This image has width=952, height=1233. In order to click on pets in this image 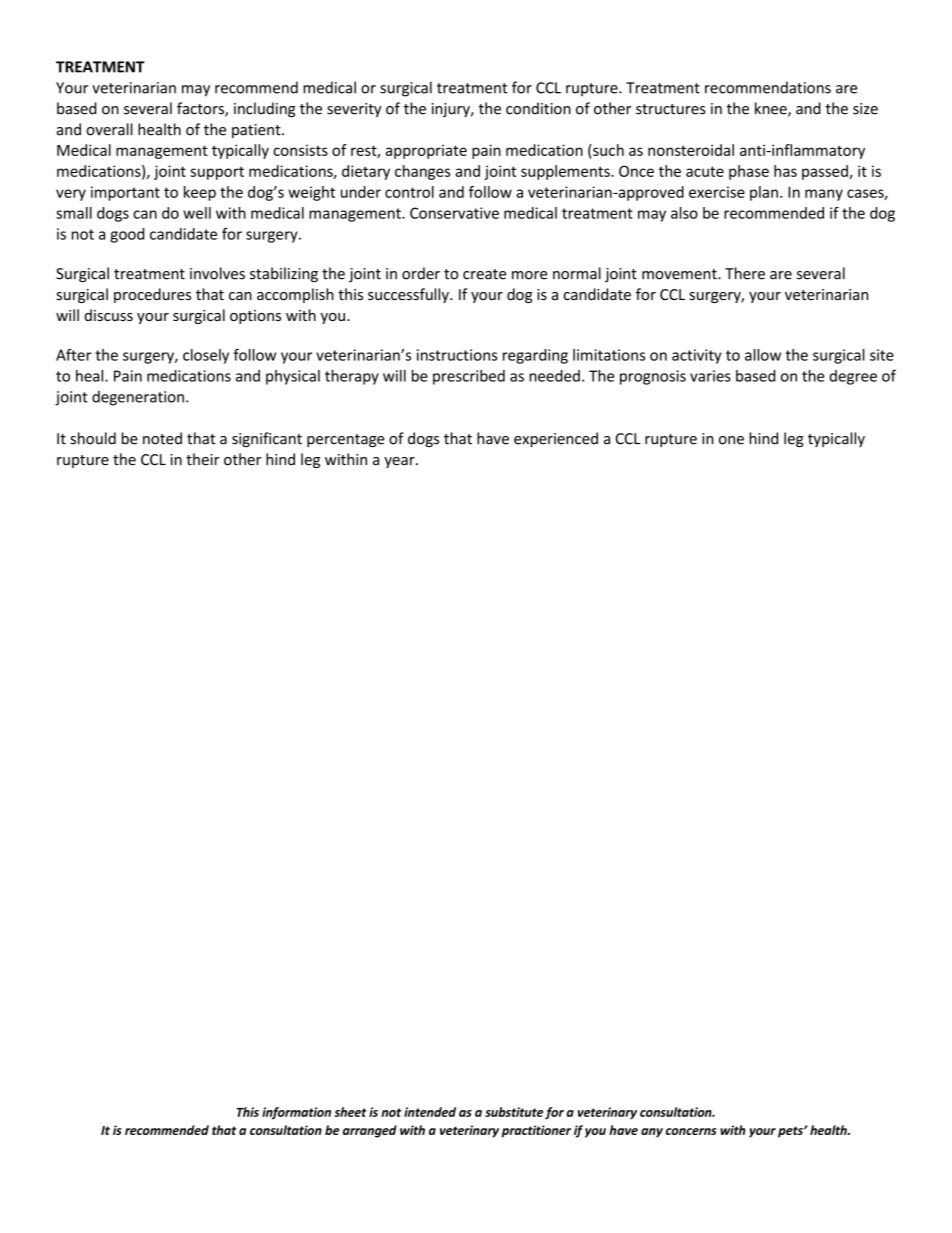, I will do `click(791, 1132)`.
